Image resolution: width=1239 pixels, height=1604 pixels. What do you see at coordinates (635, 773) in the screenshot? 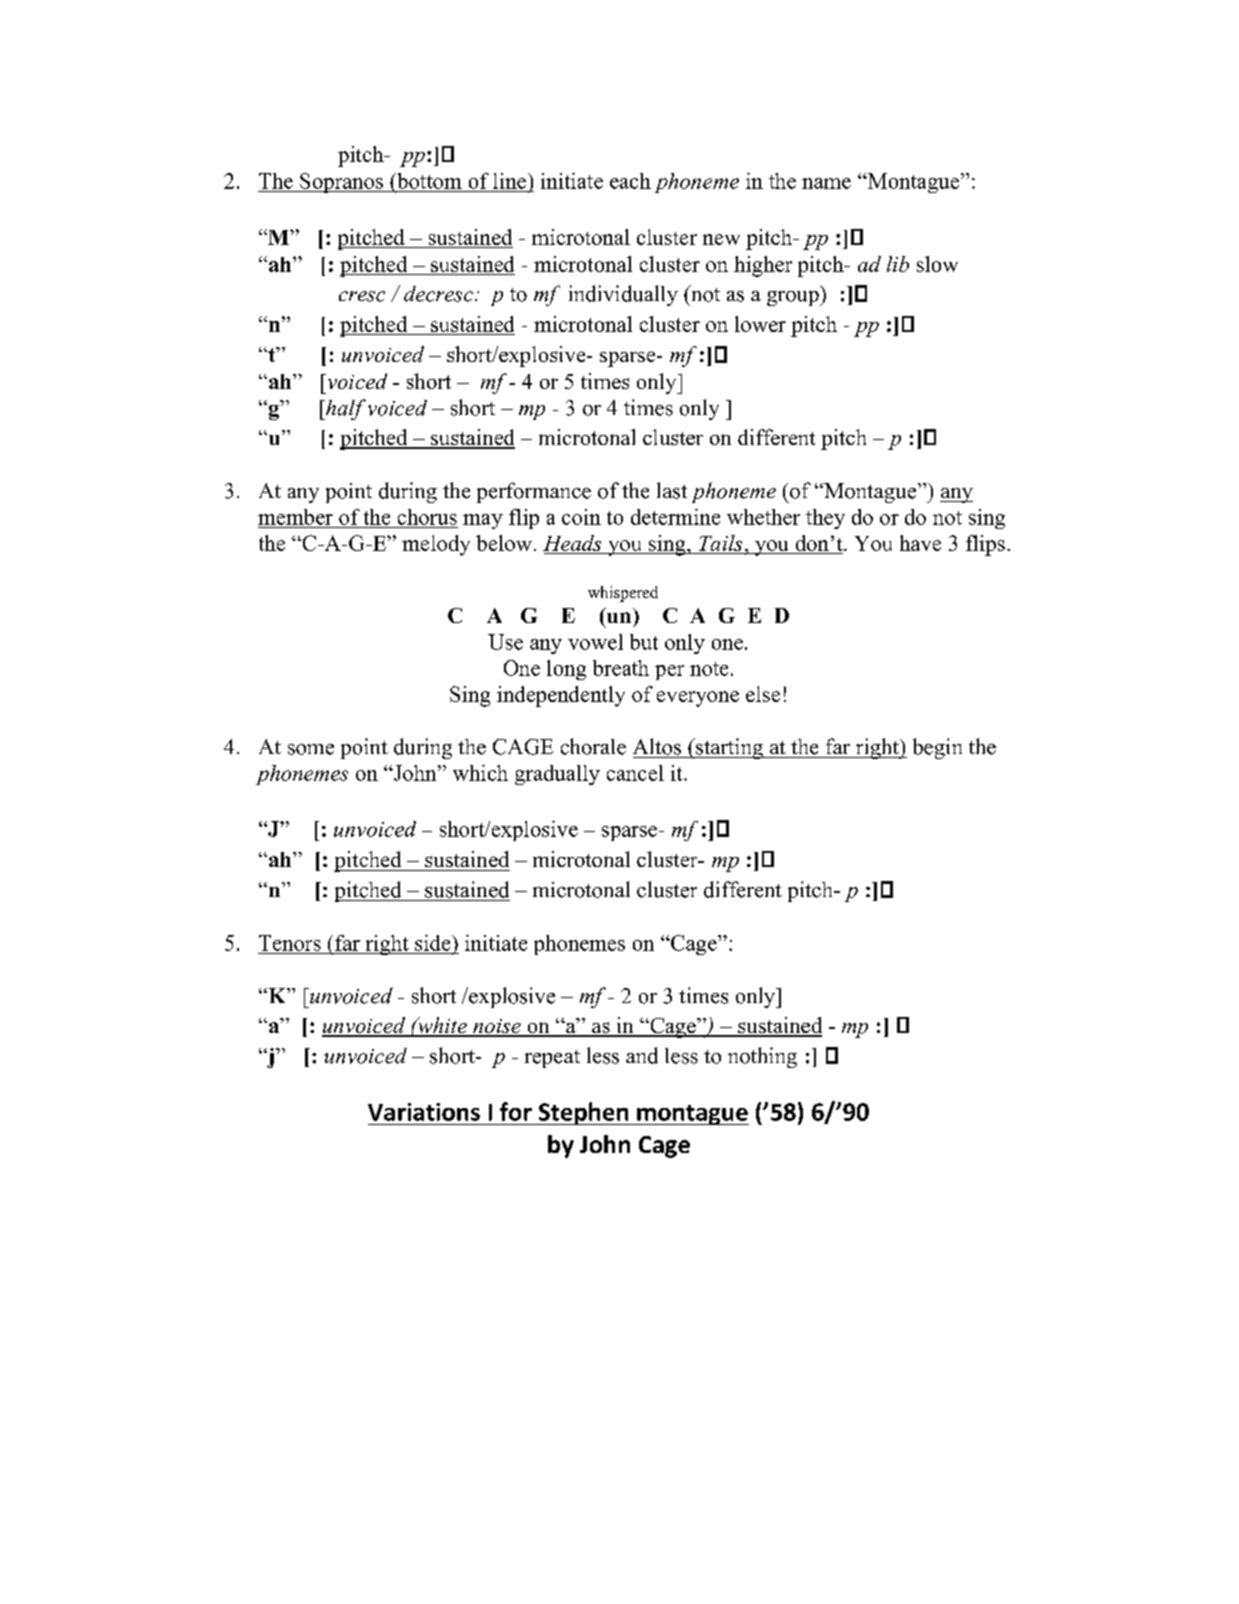
I see `cancel` at bounding box center [635, 773].
